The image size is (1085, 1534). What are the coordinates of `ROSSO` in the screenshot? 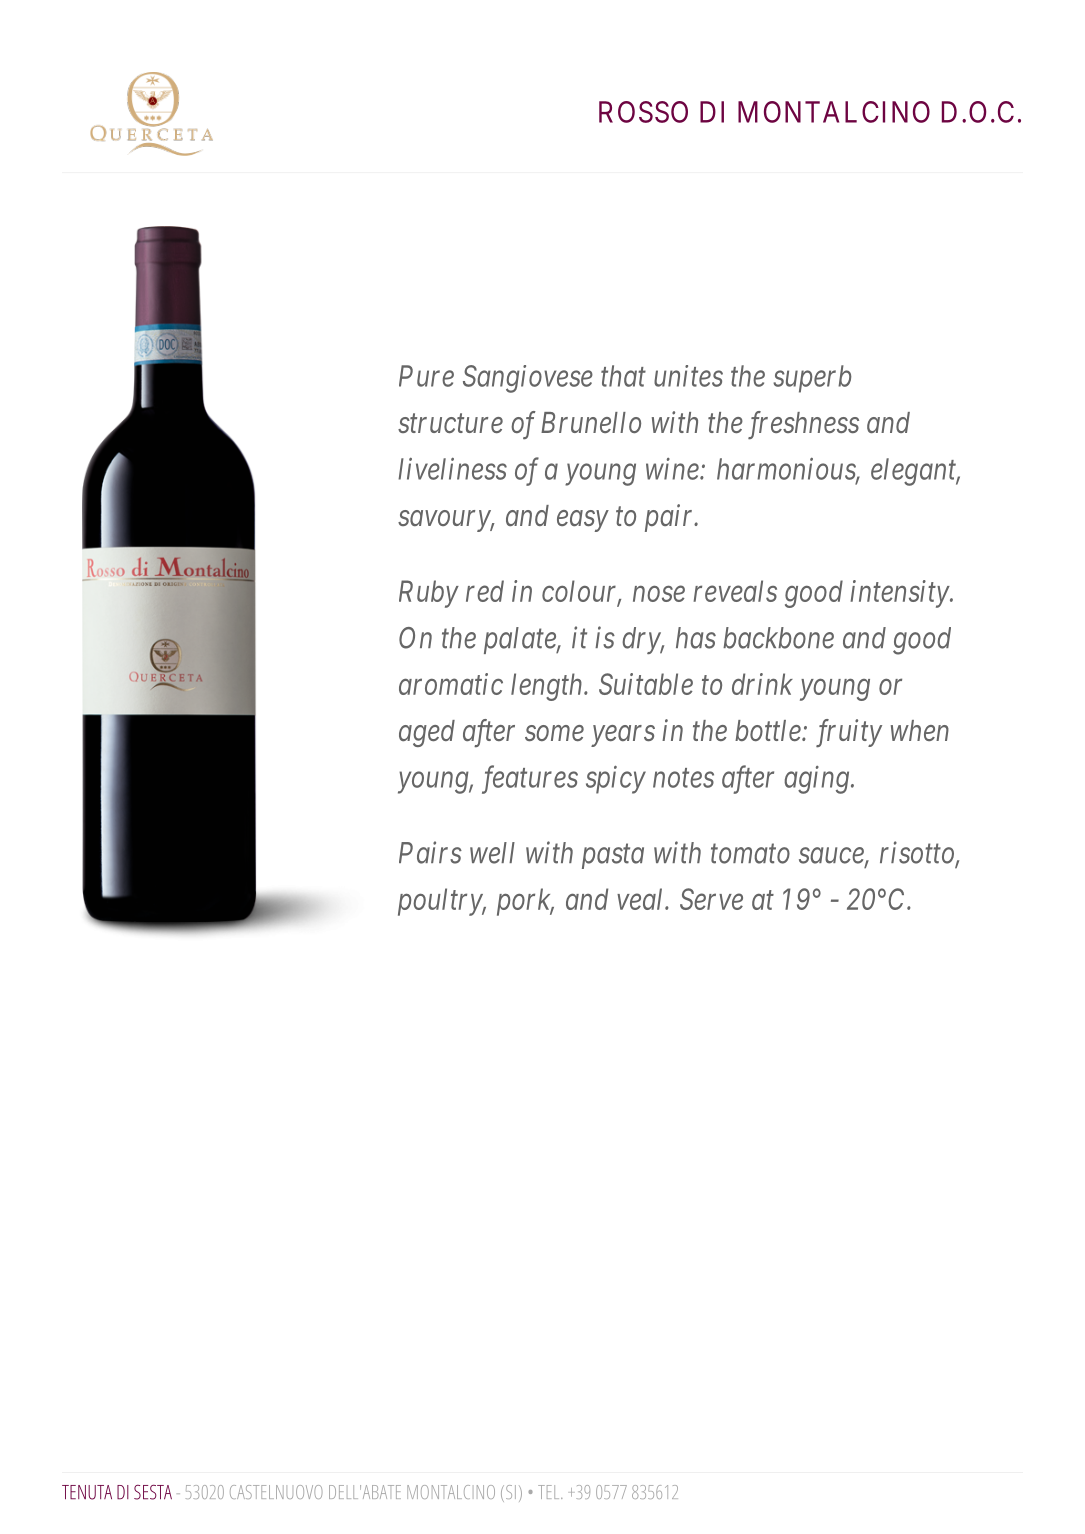 It's located at (643, 112).
